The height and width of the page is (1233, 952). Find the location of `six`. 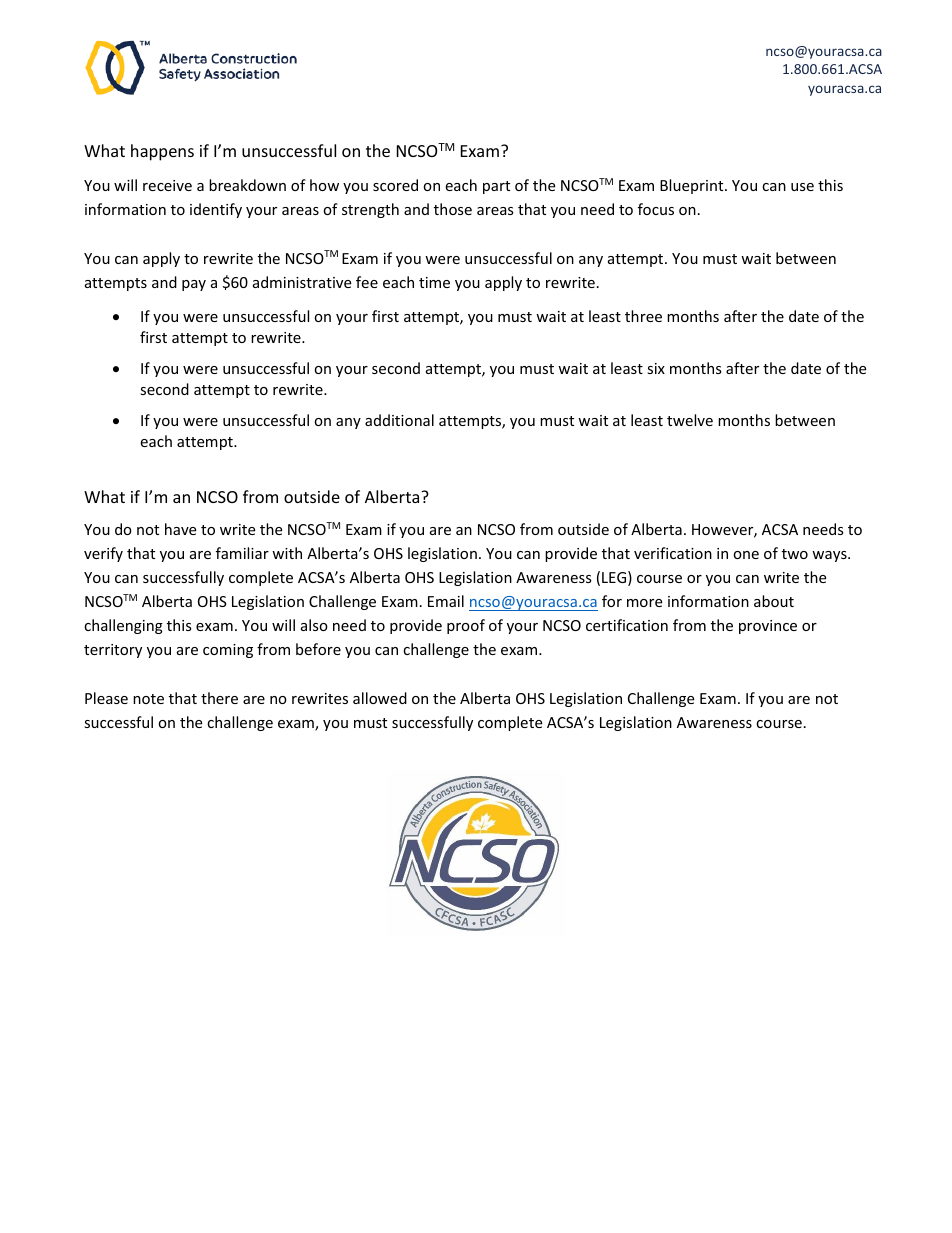

six is located at coordinates (656, 368).
